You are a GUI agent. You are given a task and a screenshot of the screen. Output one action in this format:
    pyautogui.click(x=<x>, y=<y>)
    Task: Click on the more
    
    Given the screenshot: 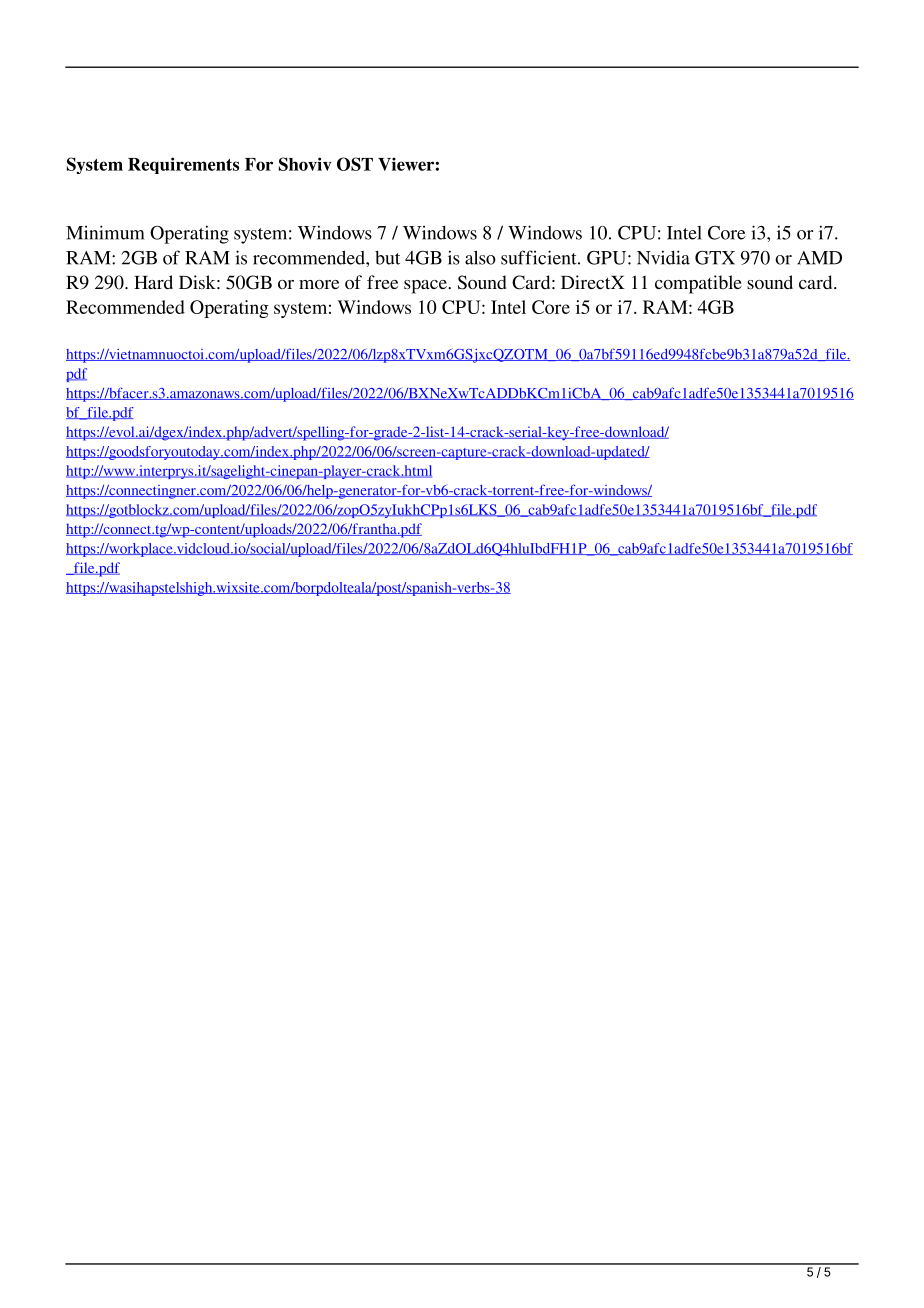 What is the action you would take?
    pyautogui.click(x=319, y=284)
